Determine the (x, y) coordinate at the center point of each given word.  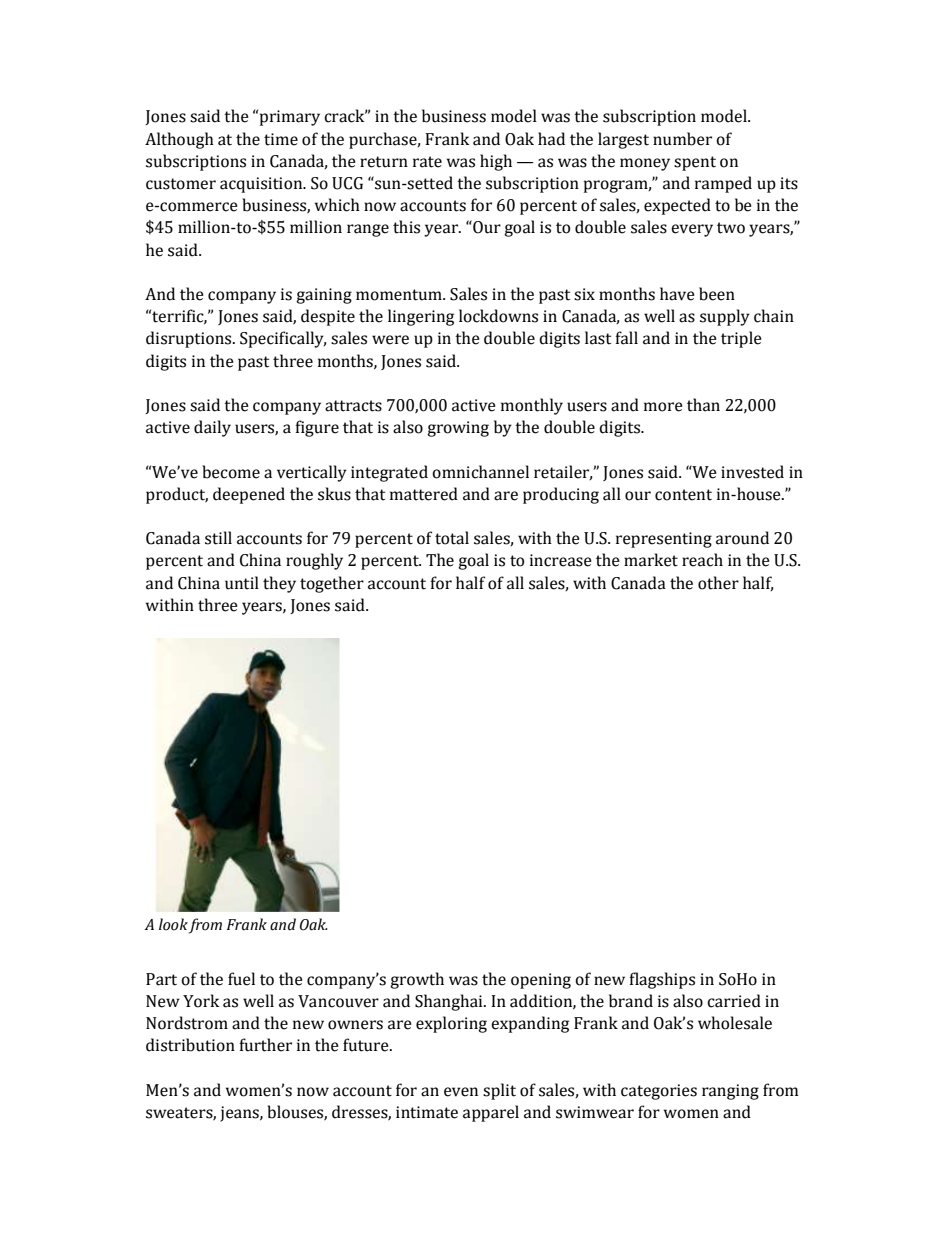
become (231, 472)
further (265, 1045)
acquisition (262, 185)
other (718, 583)
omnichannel (480, 472)
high (496, 162)
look (173, 924)
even (461, 1092)
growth (417, 980)
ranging (730, 1092)
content (683, 495)
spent (695, 163)
